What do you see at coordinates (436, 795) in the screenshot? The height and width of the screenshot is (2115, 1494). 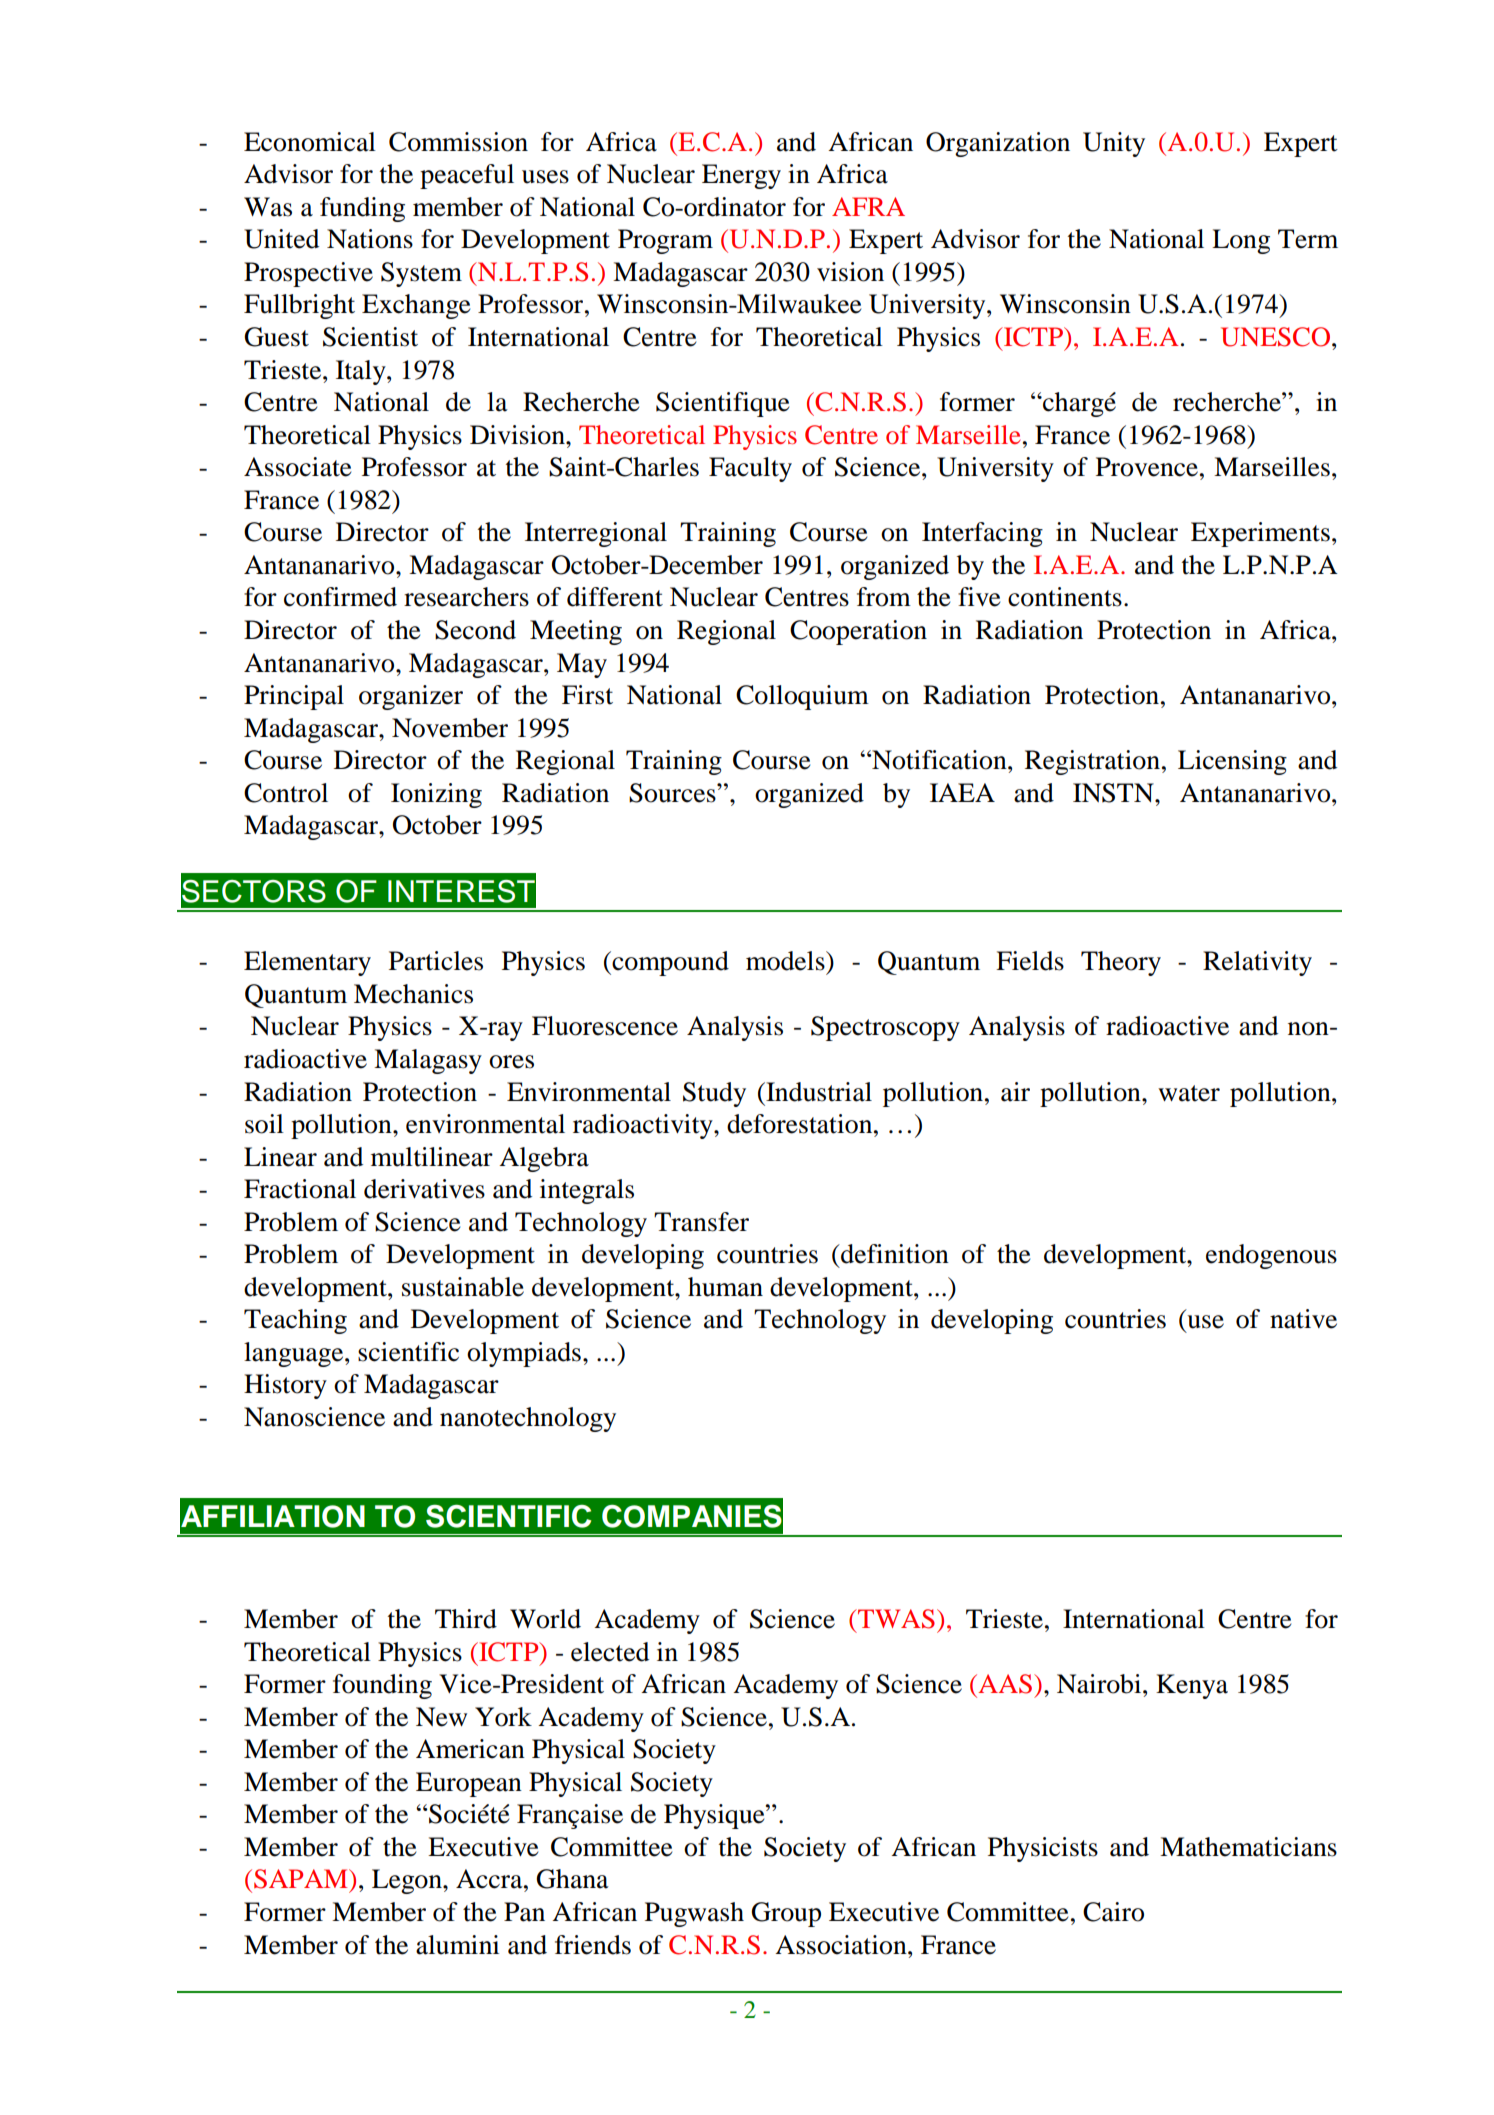 I see `Ionizing` at bounding box center [436, 795].
